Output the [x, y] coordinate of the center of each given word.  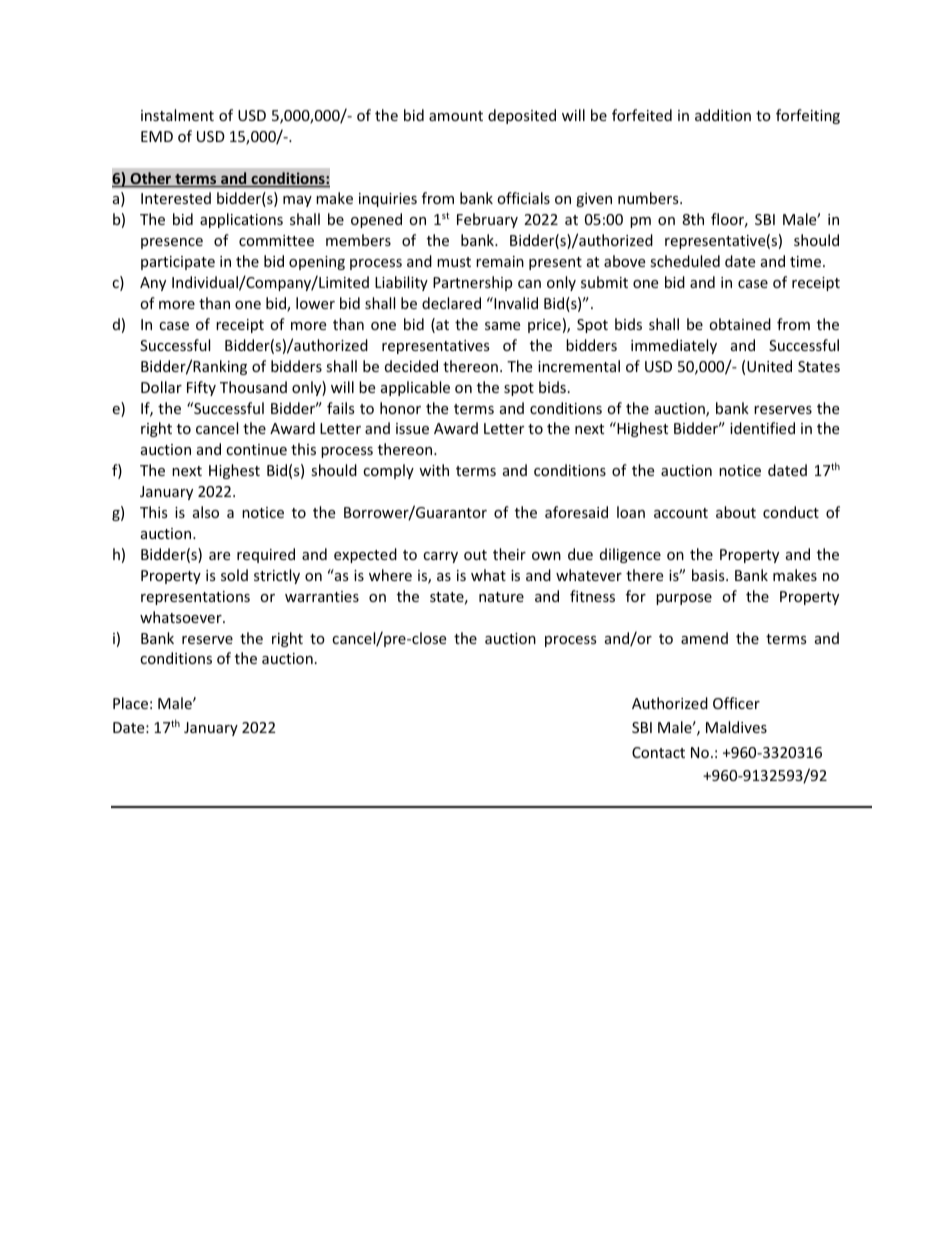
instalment [177, 115]
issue [412, 428]
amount [456, 116]
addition [723, 115]
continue [256, 449]
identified [762, 428]
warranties [322, 596]
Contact [658, 752]
